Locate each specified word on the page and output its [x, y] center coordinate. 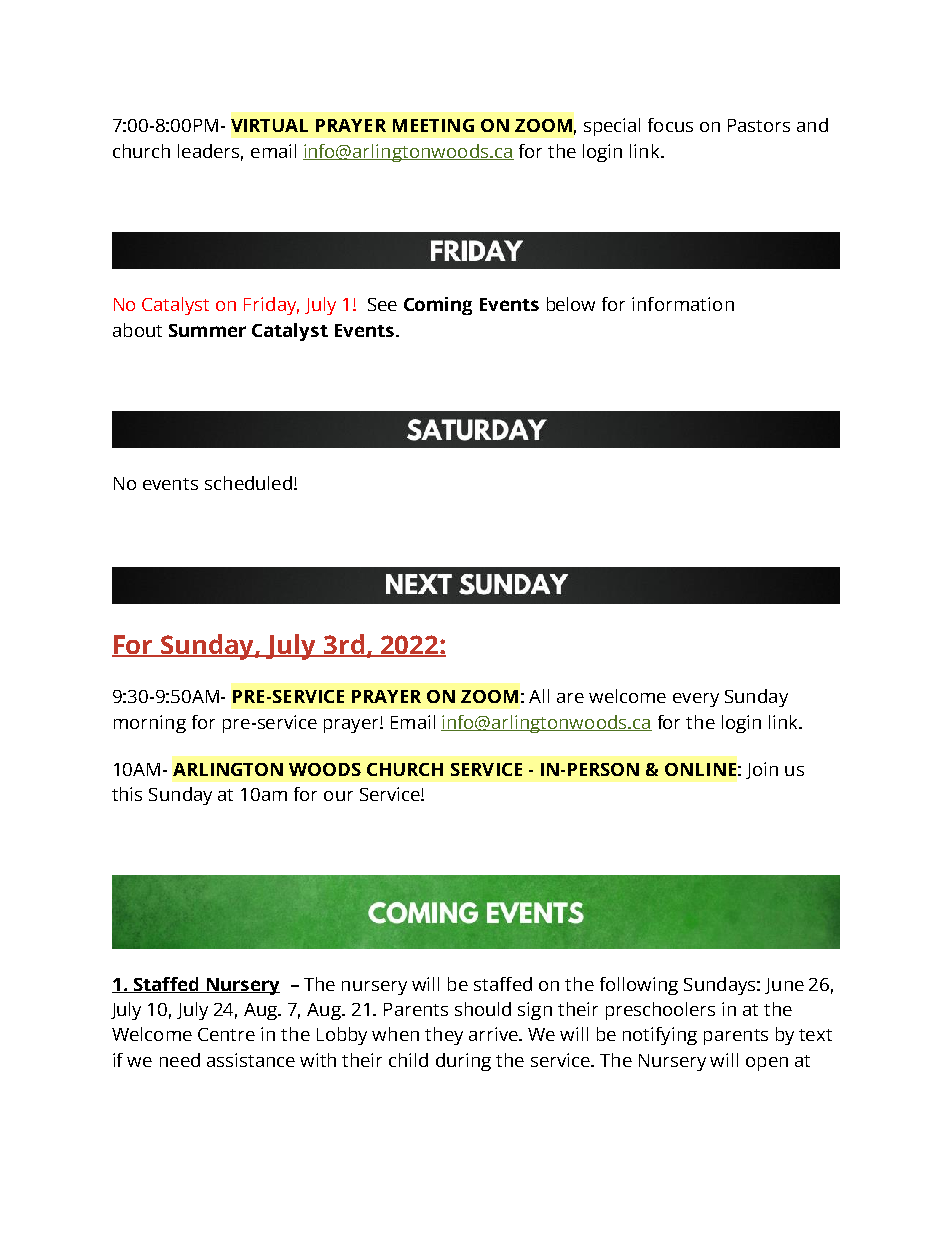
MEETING [433, 125]
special [612, 127]
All [539, 696]
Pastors [759, 125]
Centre [226, 1034]
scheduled [248, 483]
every [696, 700]
